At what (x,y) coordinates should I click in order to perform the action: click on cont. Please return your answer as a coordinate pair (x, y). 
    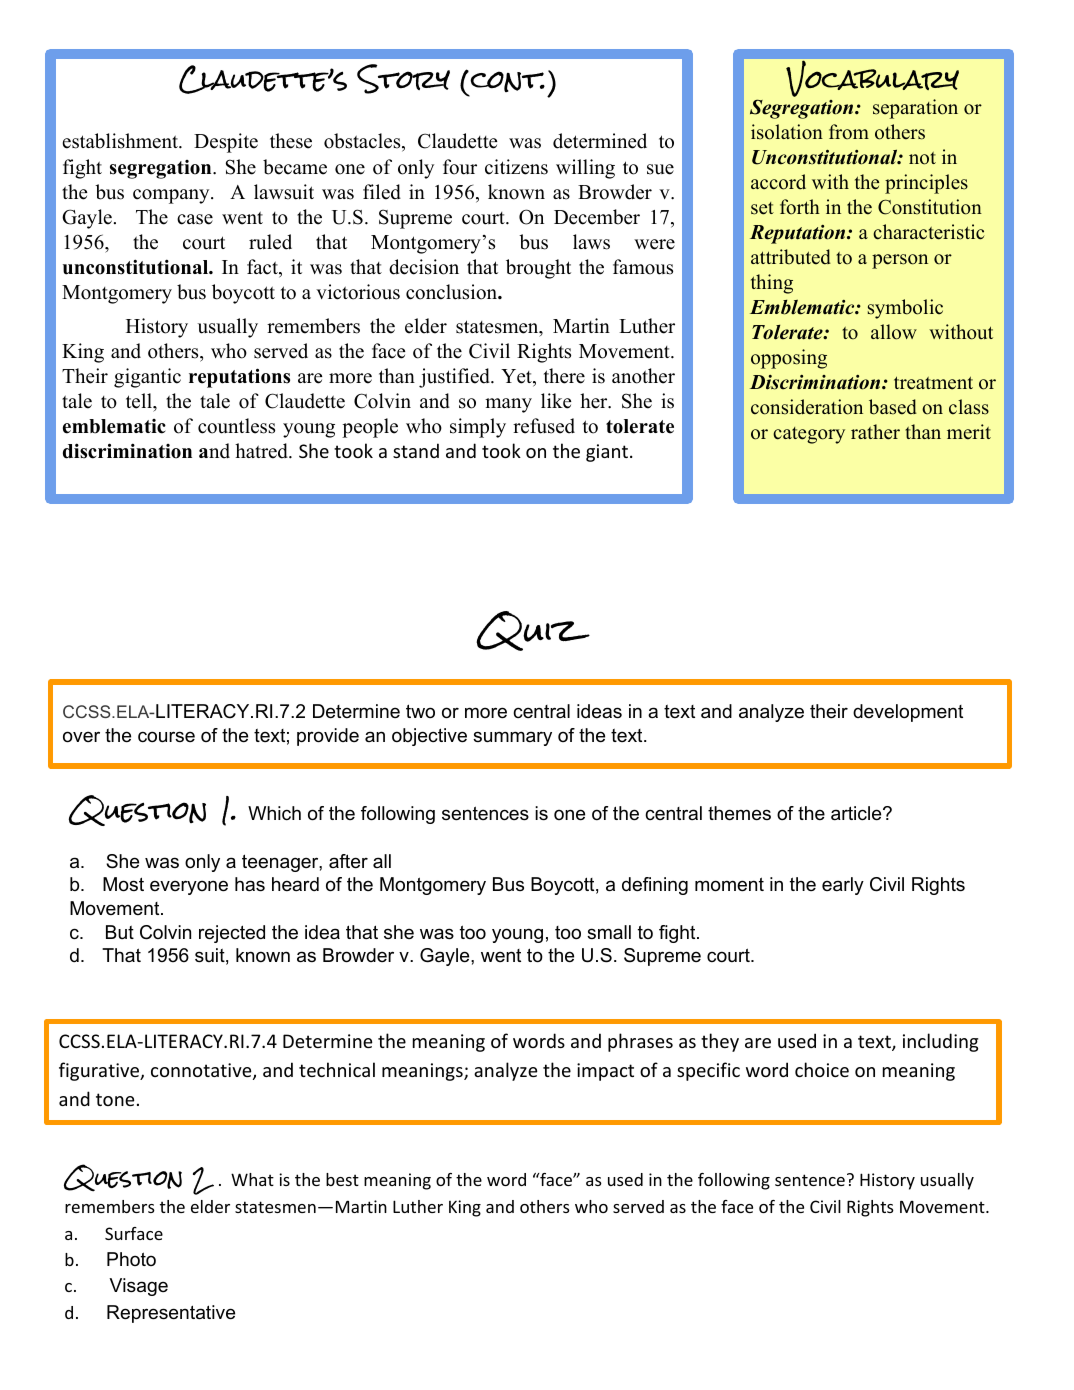
    Looking at the image, I should click on (506, 82).
